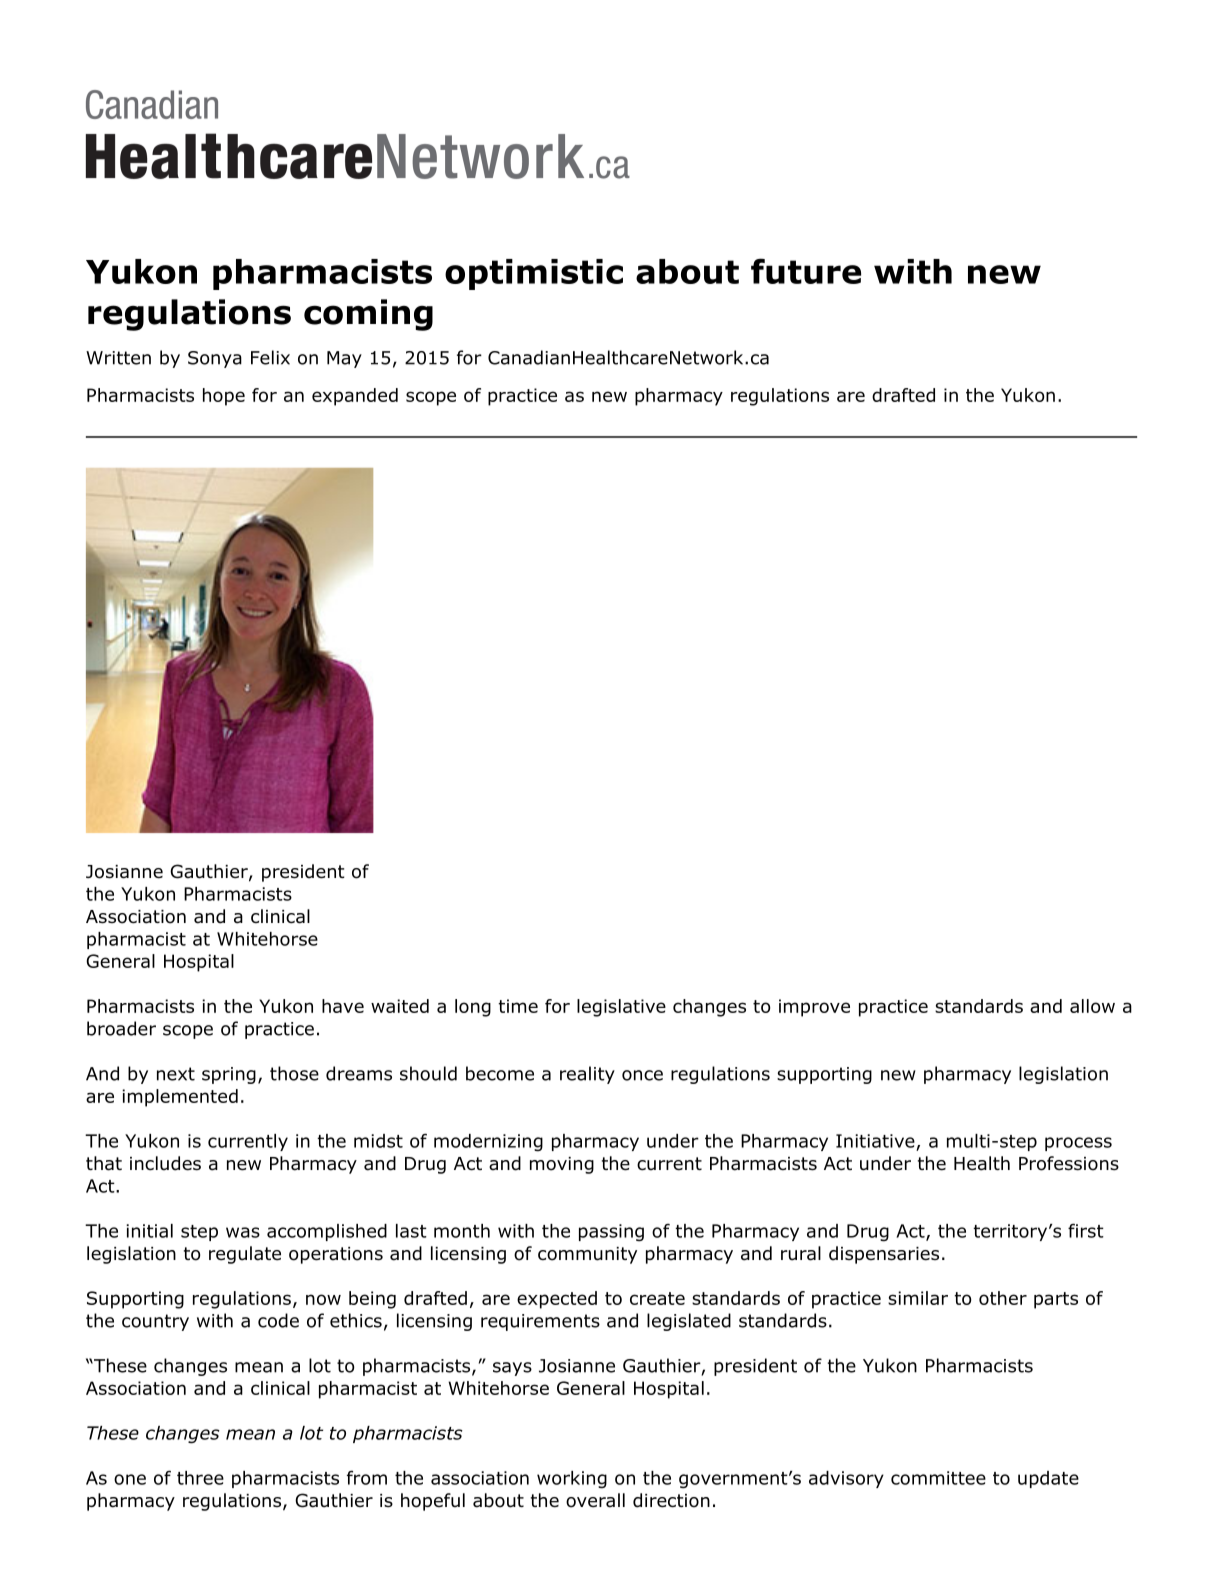  What do you see at coordinates (344, 359) in the page?
I see `May` at bounding box center [344, 359].
